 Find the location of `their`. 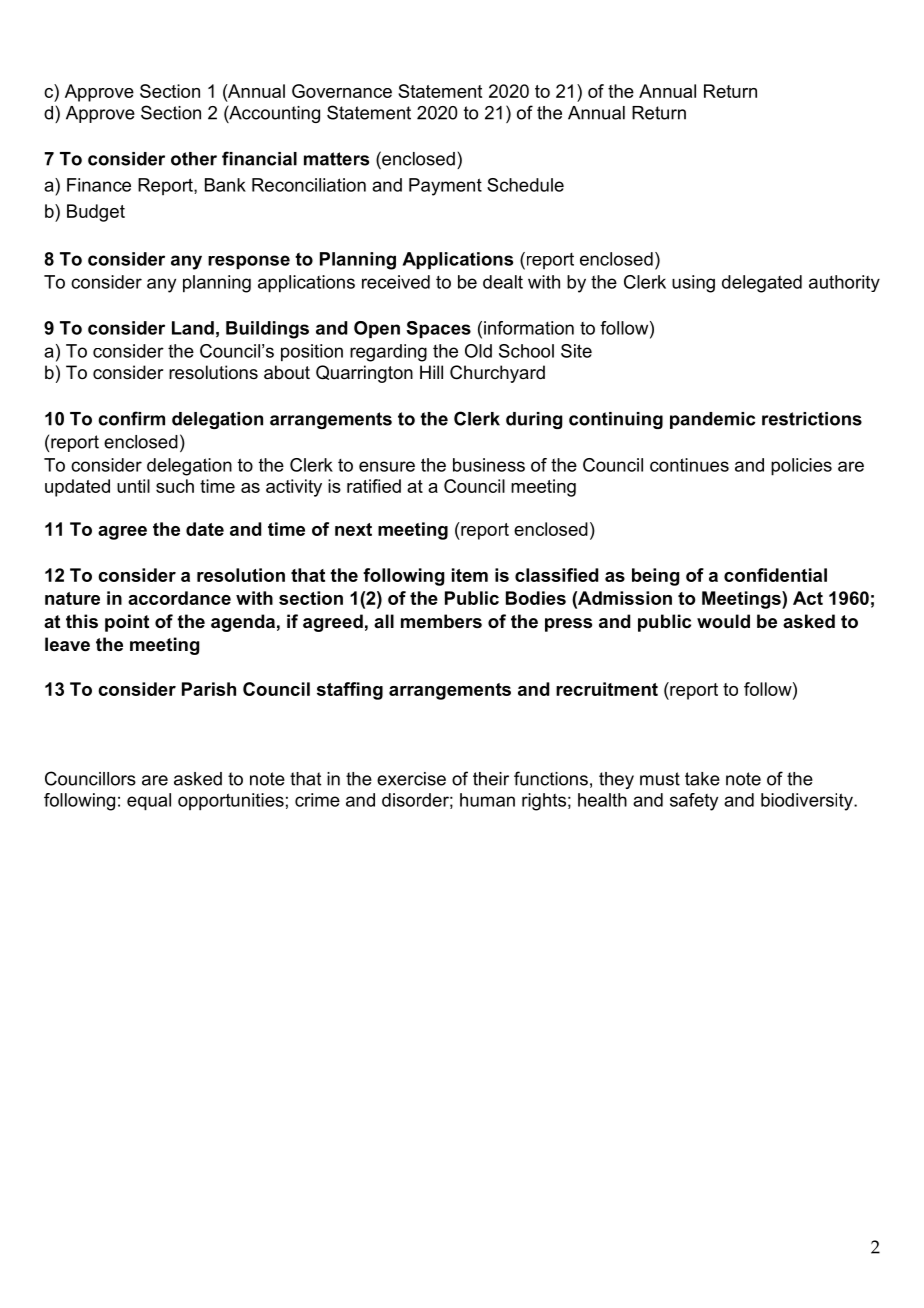

their is located at coordinates (491, 779).
